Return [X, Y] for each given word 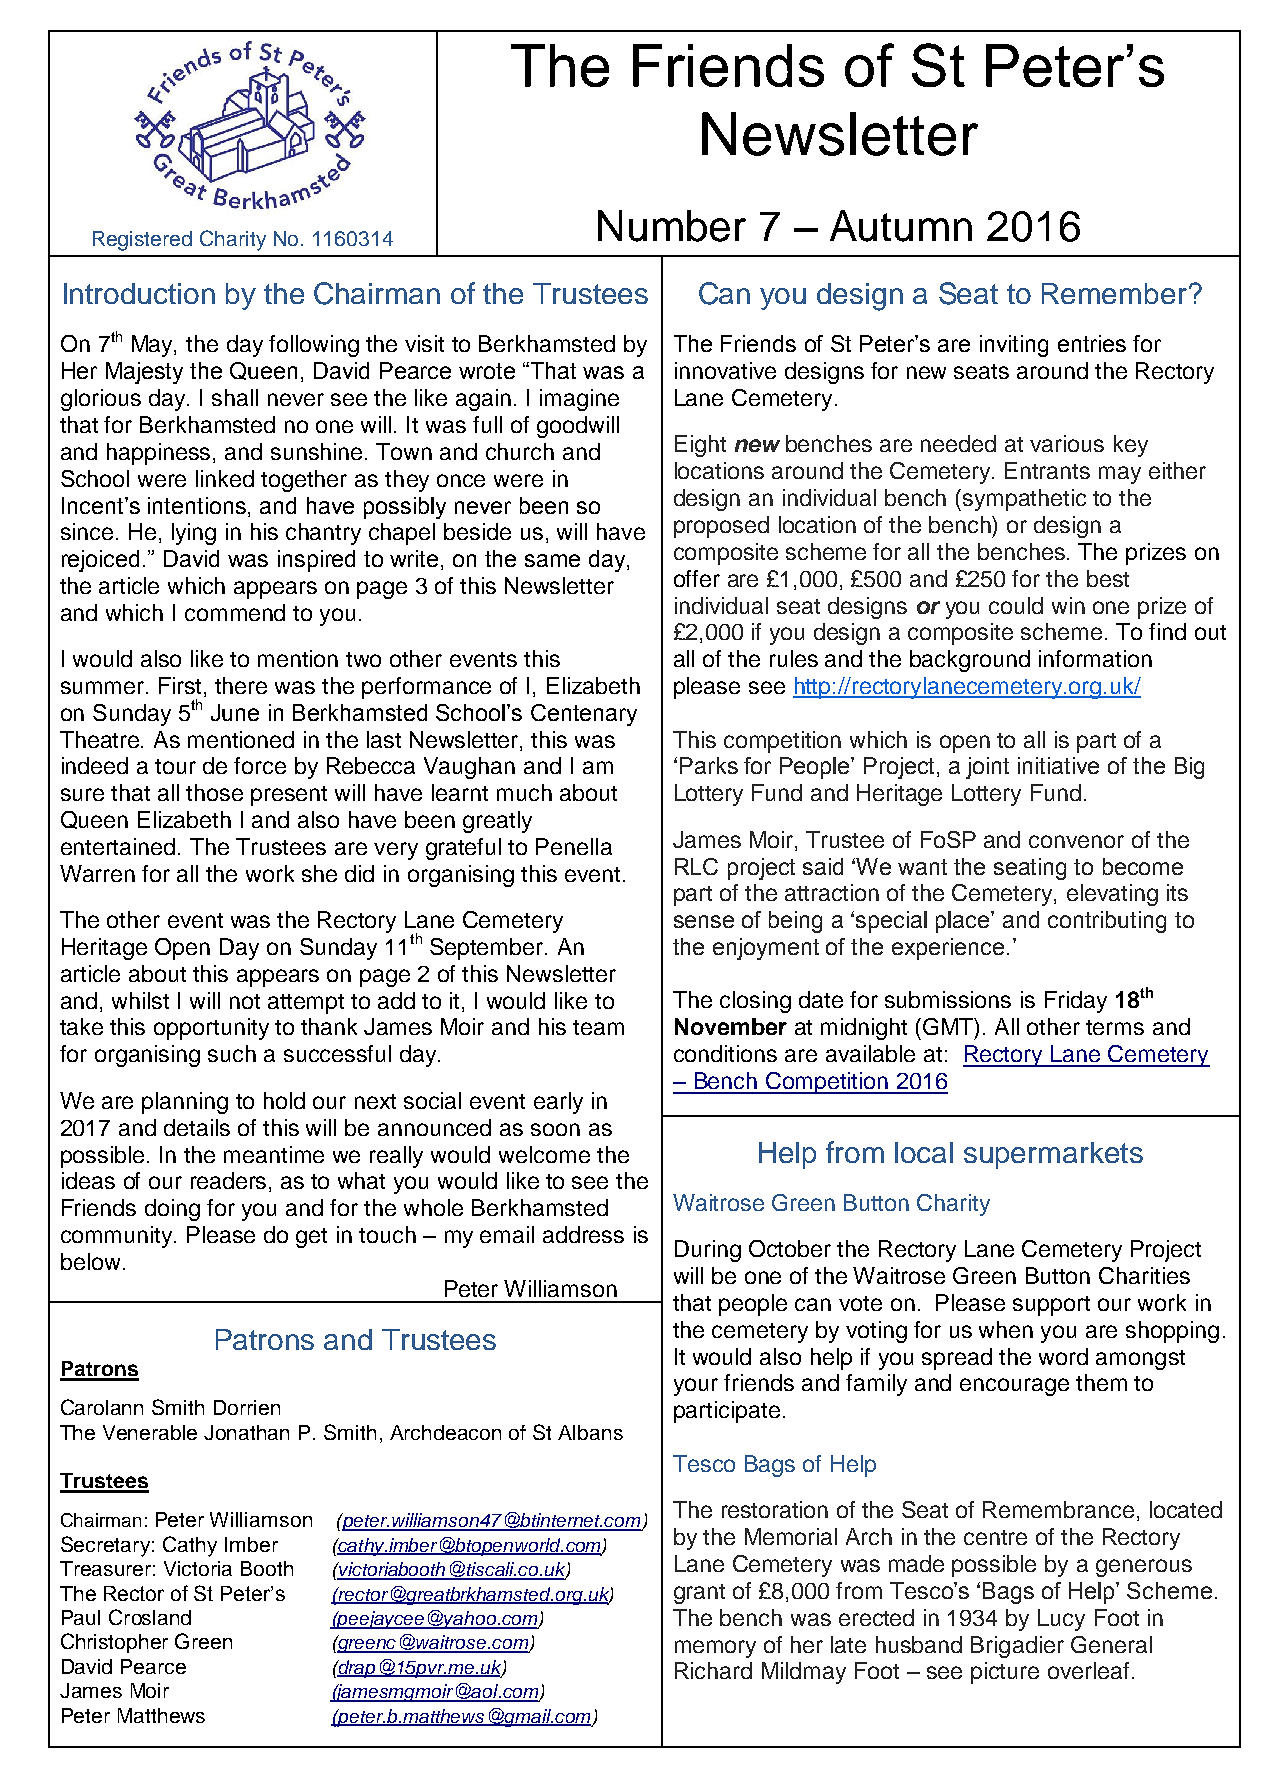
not [245, 1001]
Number [672, 226]
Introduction [139, 293]
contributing [1107, 922]
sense [704, 921]
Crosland [150, 1617]
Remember [1114, 293]
